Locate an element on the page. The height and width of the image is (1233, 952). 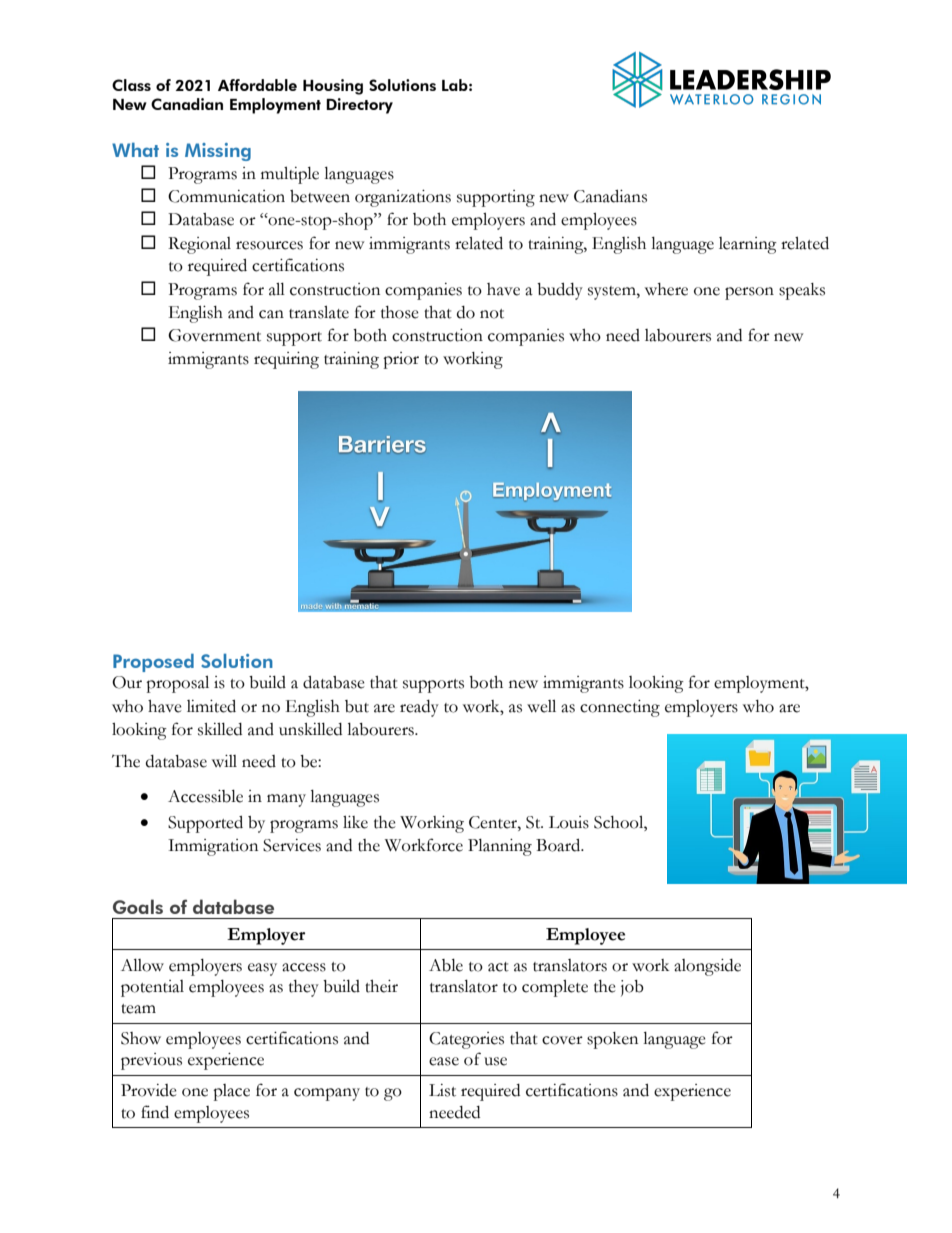
Missing is located at coordinates (218, 152).
